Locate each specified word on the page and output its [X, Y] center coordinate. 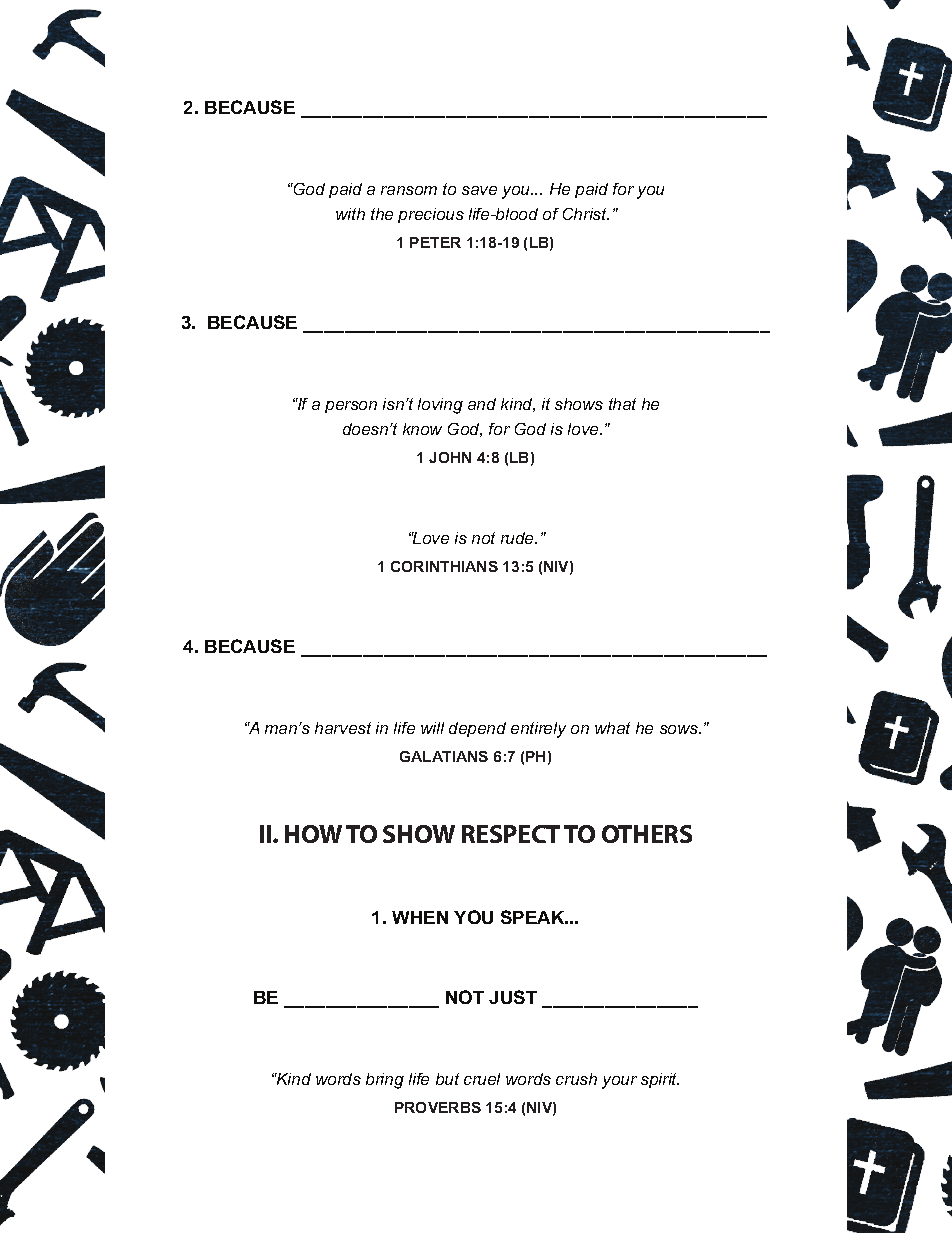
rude [519, 538]
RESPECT [511, 834]
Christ [586, 214]
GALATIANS [444, 756]
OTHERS [647, 834]
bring [385, 1081]
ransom [409, 190]
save [479, 190]
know [422, 429]
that [622, 404]
